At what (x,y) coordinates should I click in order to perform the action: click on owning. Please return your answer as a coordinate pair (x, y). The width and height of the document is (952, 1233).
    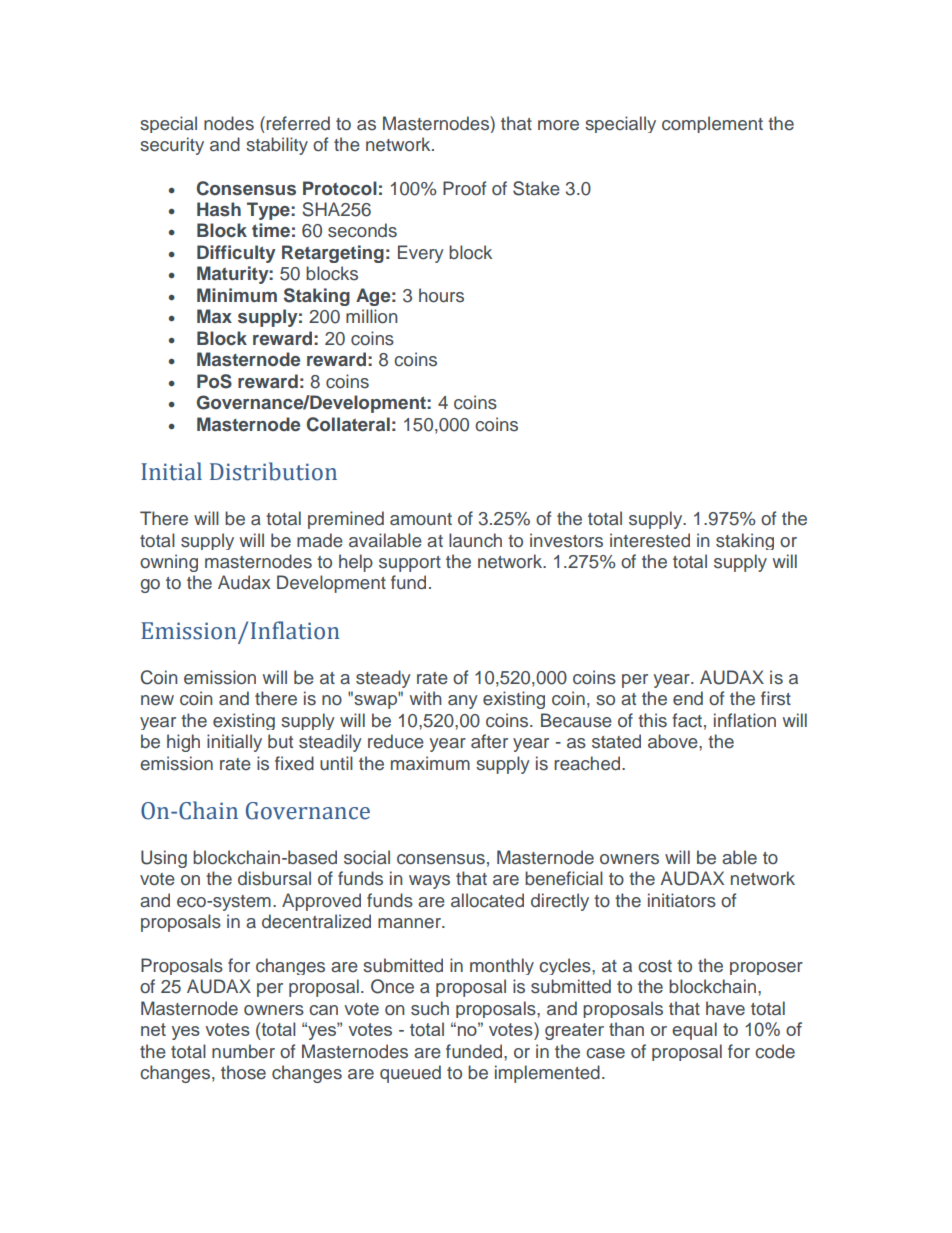
    Looking at the image, I should click on (169, 563).
